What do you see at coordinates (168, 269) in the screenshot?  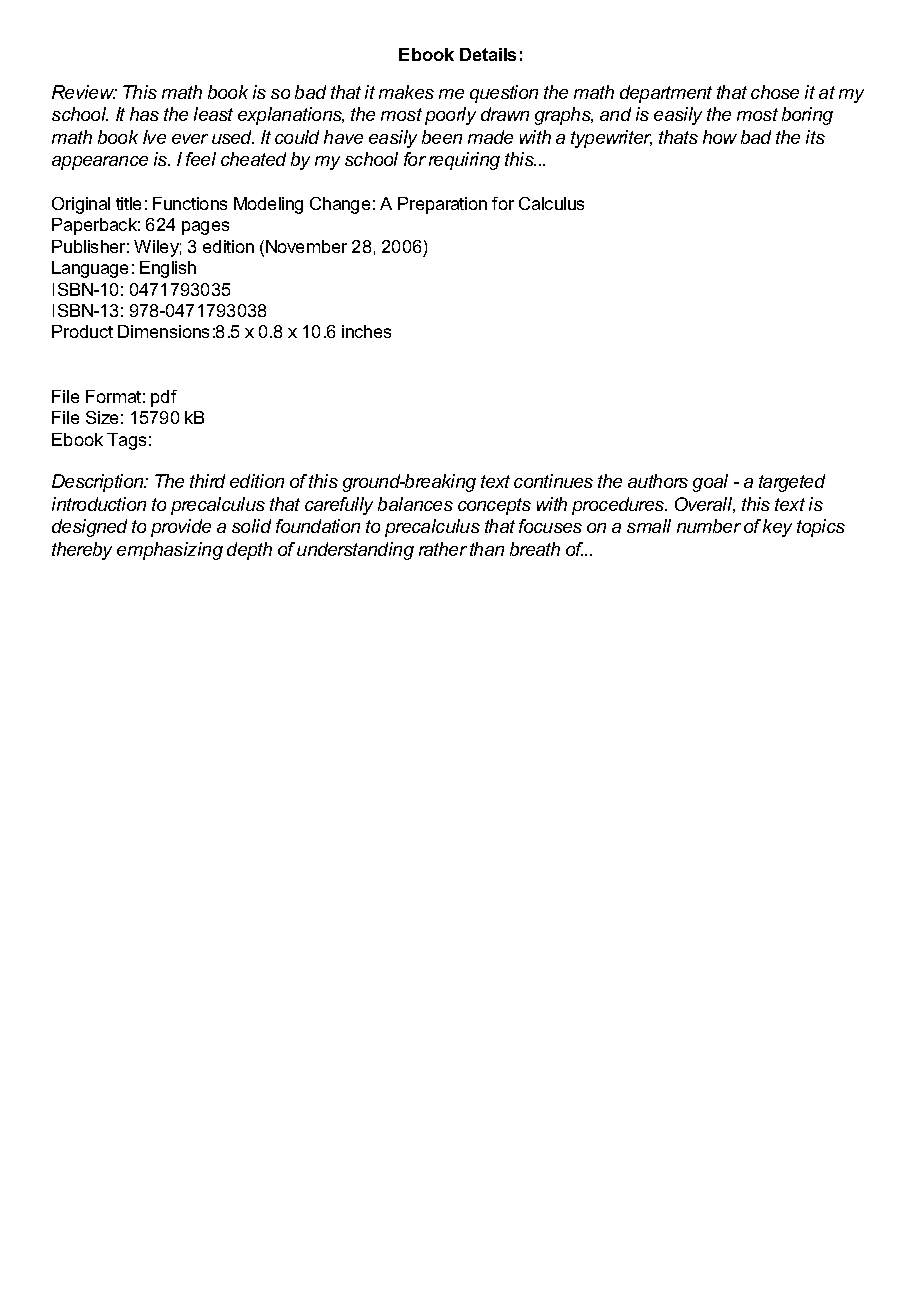 I see `English` at bounding box center [168, 269].
